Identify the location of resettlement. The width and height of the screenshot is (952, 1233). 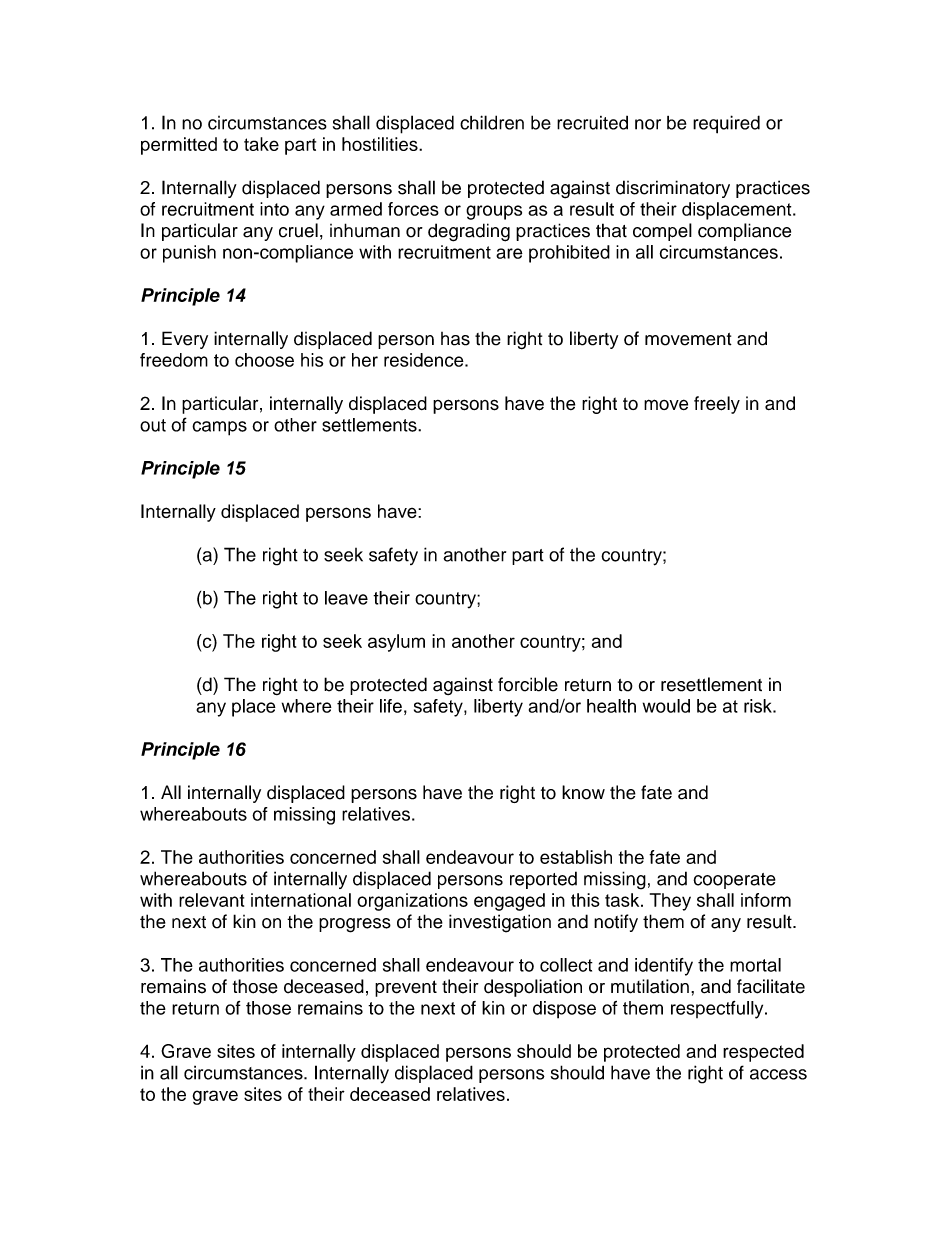
(711, 684).
